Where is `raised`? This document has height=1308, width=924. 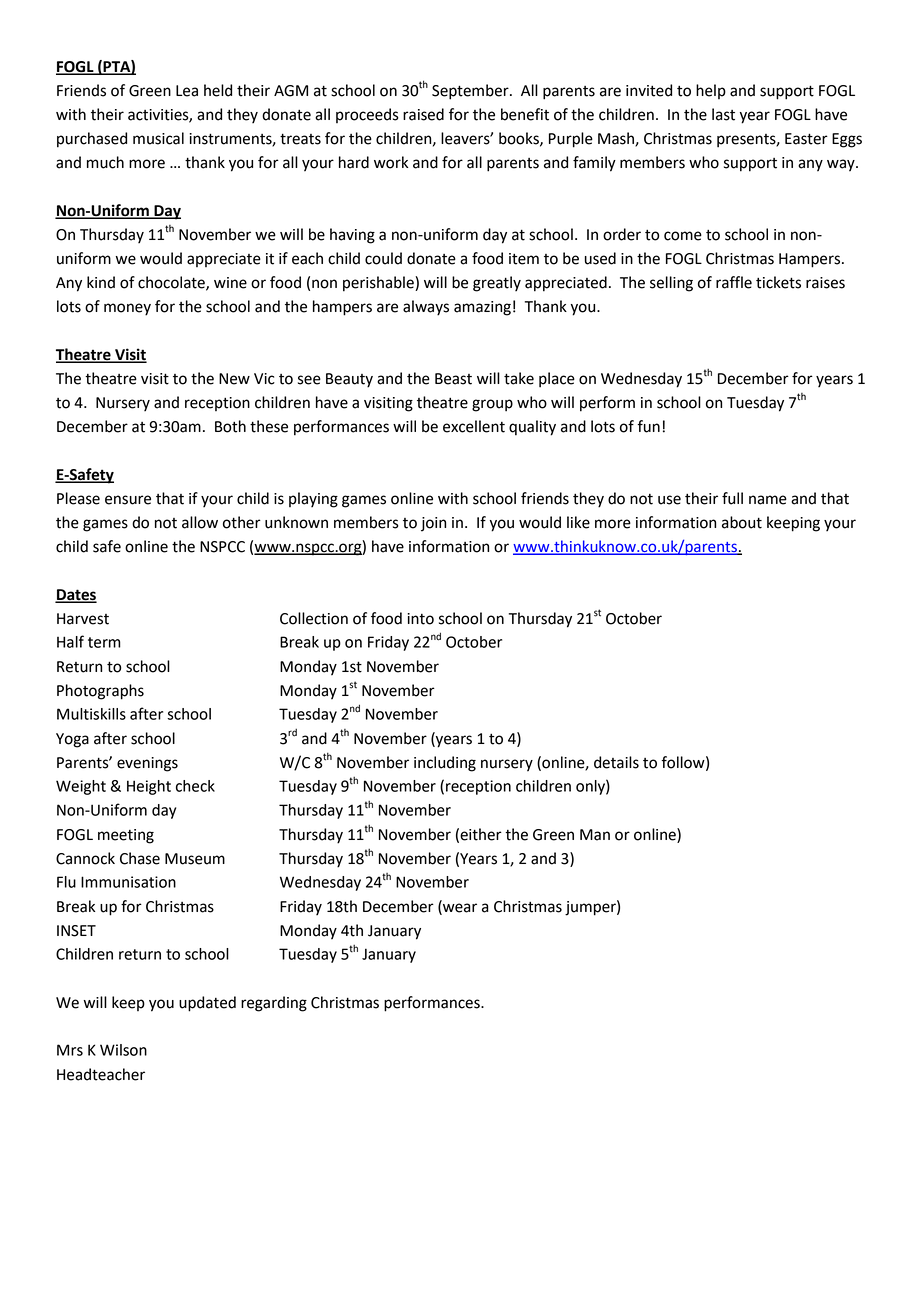 raised is located at coordinates (423, 114).
